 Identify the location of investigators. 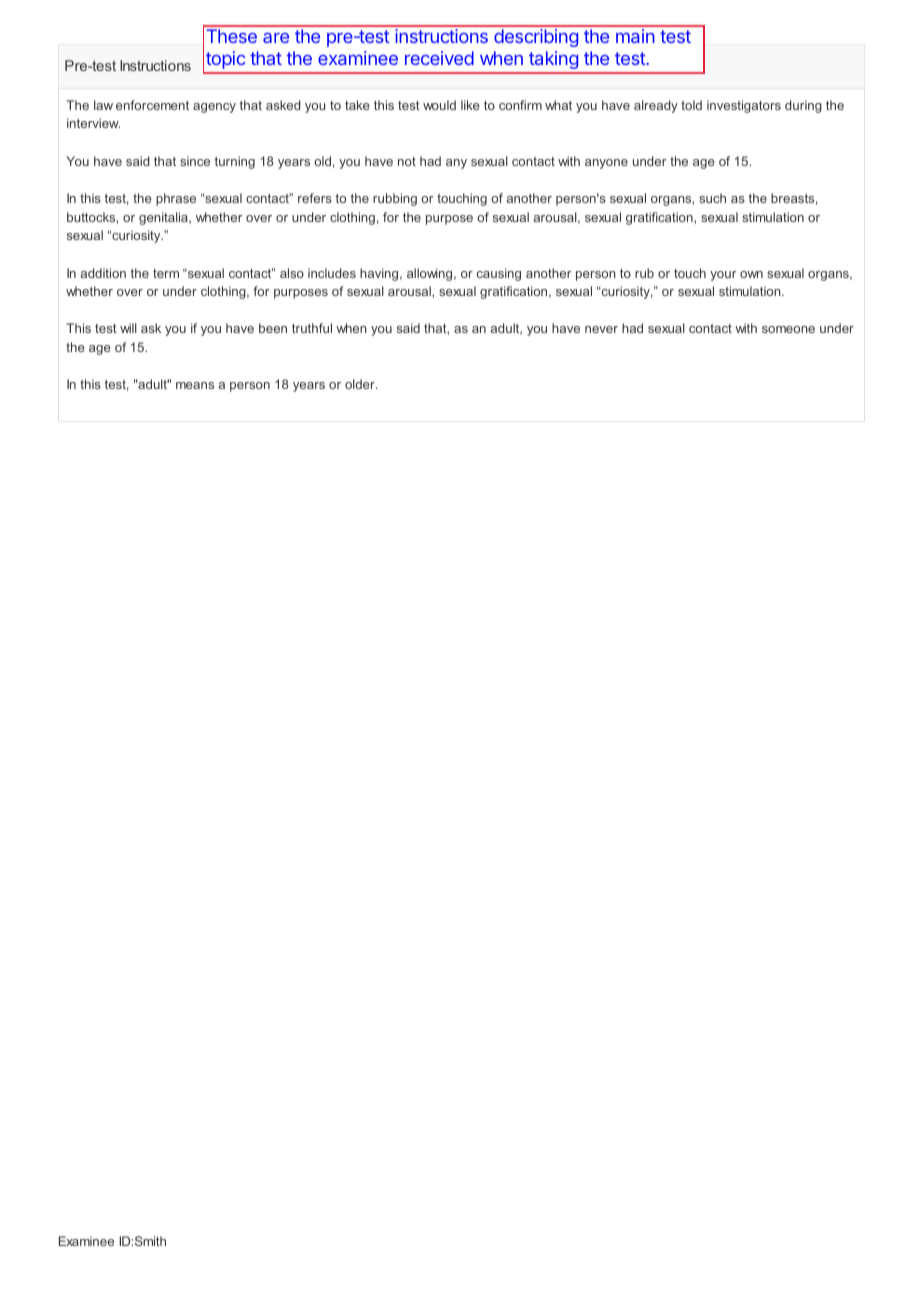
(744, 106).
